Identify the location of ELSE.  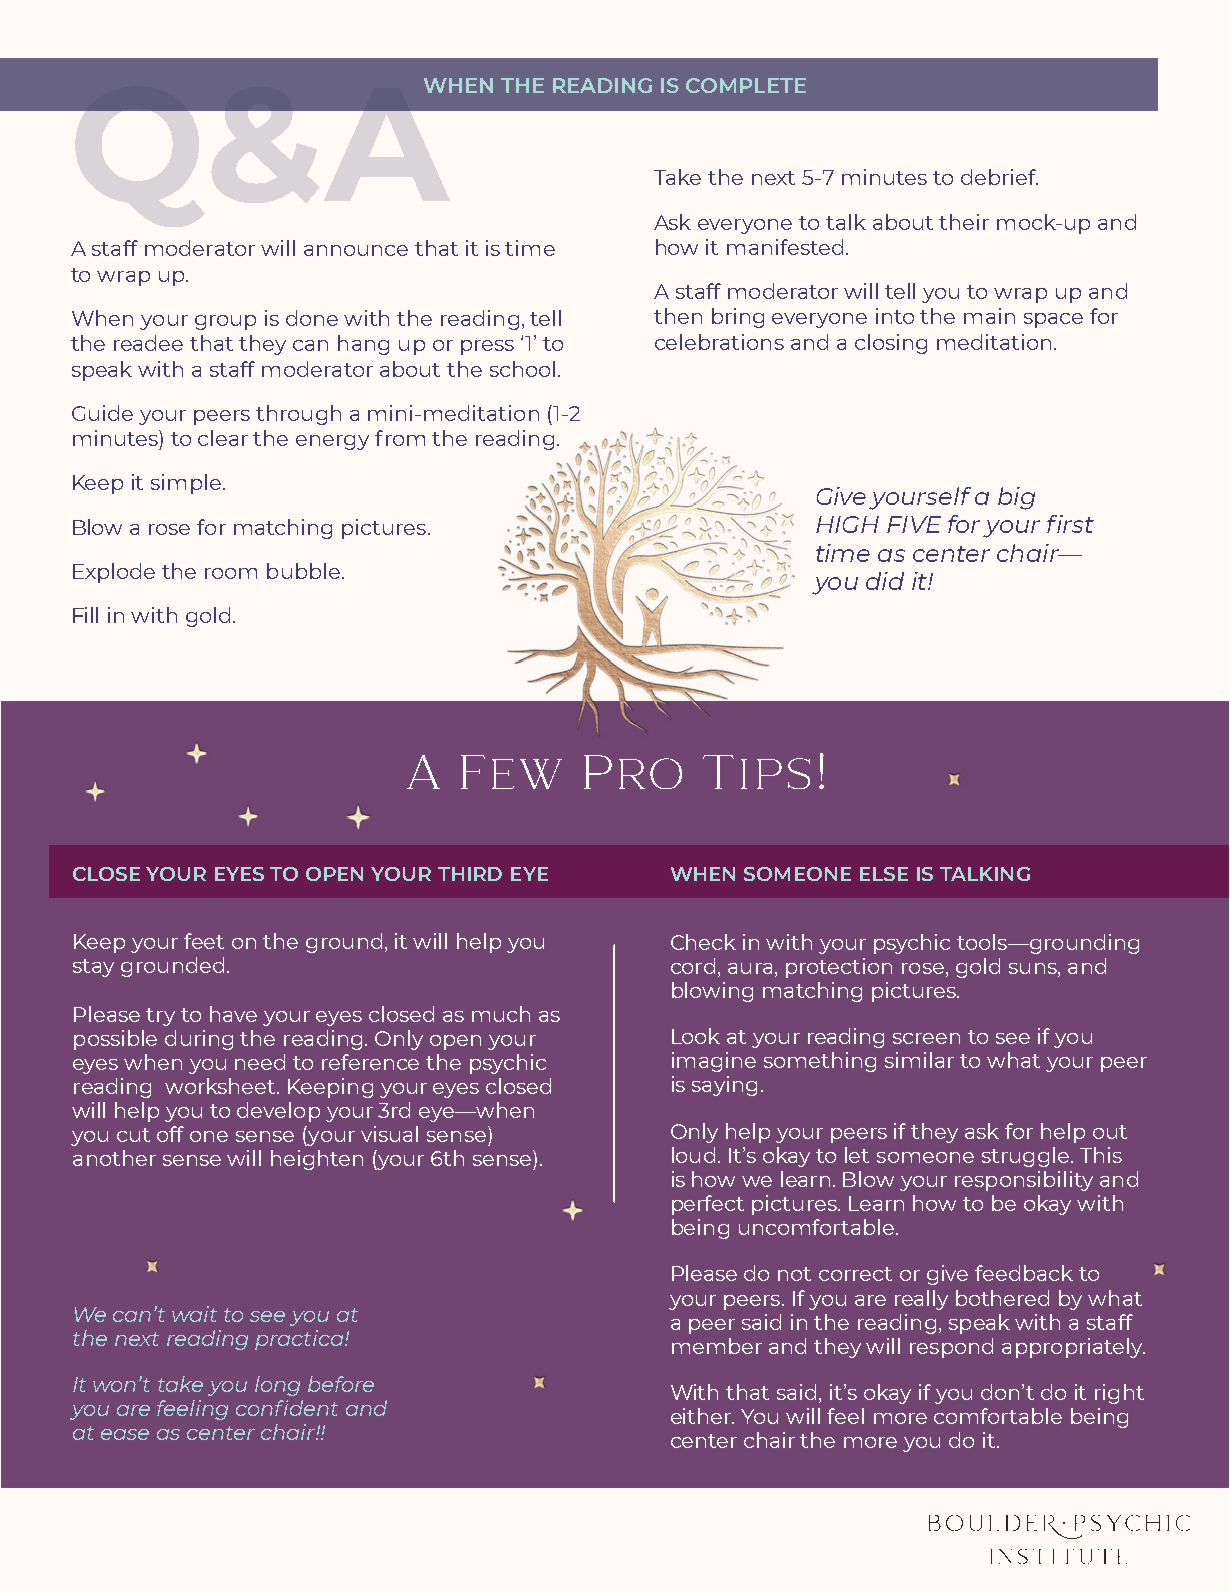
(884, 874).
